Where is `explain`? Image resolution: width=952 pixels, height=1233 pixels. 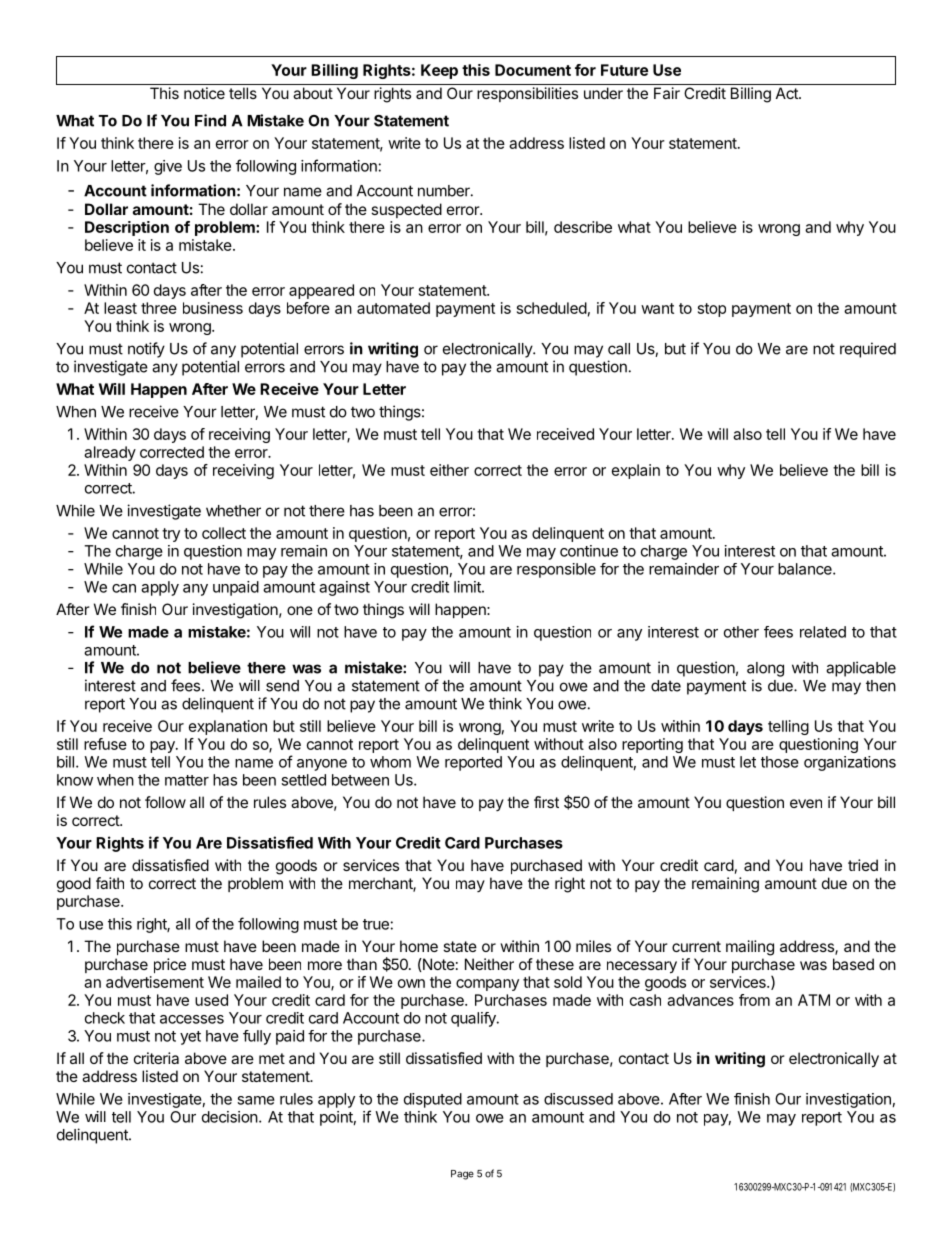
explain is located at coordinates (636, 471).
